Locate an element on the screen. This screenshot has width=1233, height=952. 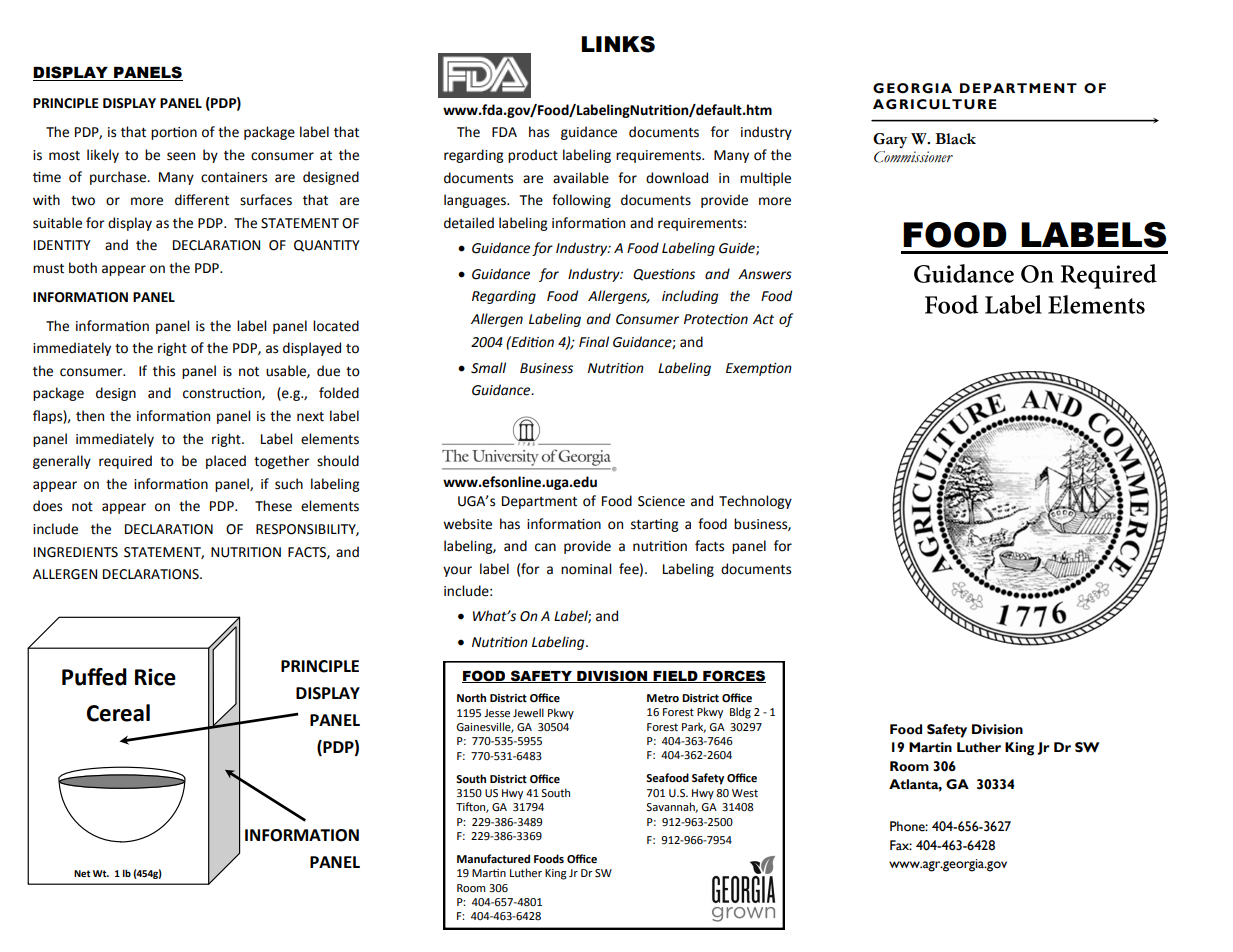
LINKS is located at coordinates (618, 44).
